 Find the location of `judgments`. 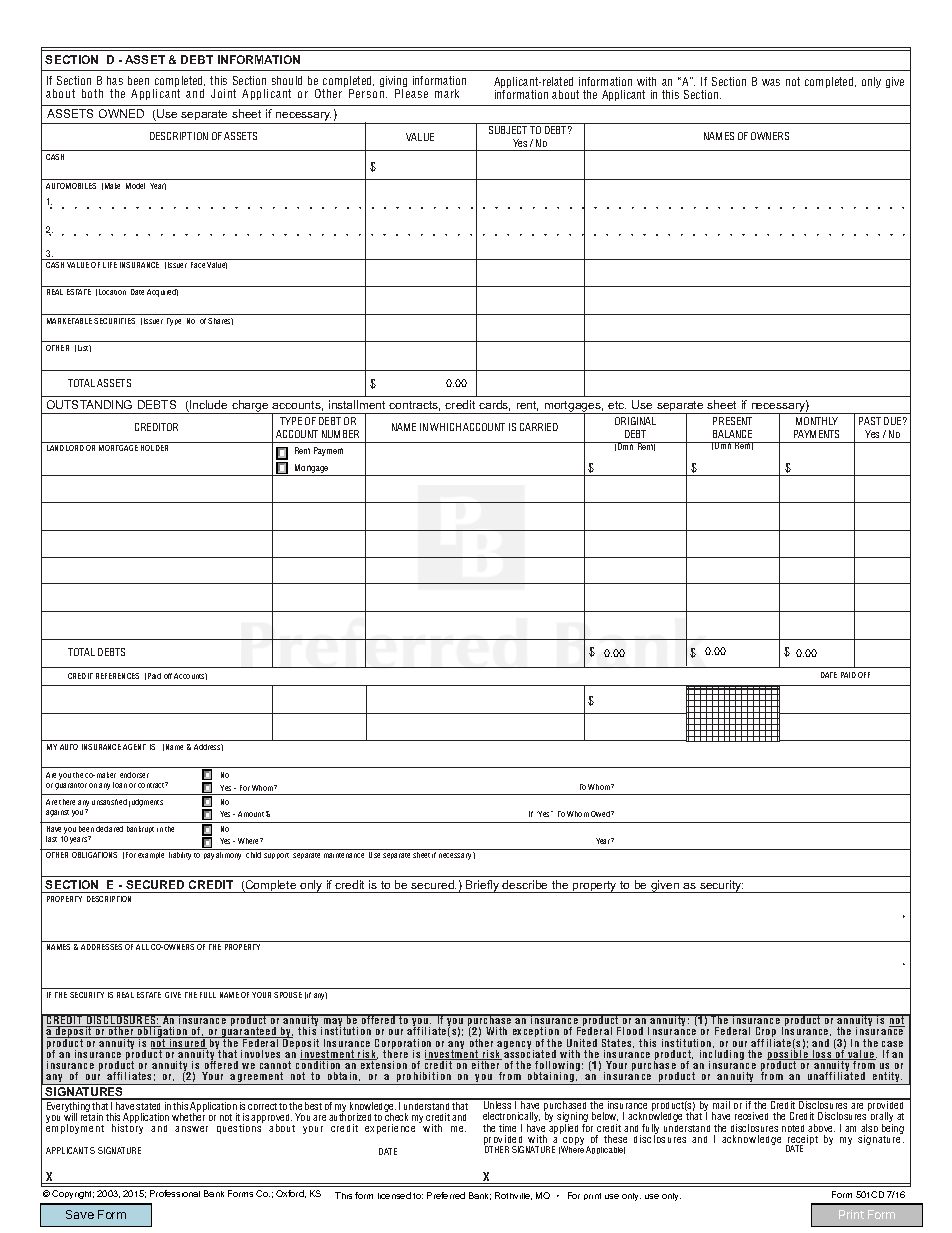

judgments is located at coordinates (146, 803).
